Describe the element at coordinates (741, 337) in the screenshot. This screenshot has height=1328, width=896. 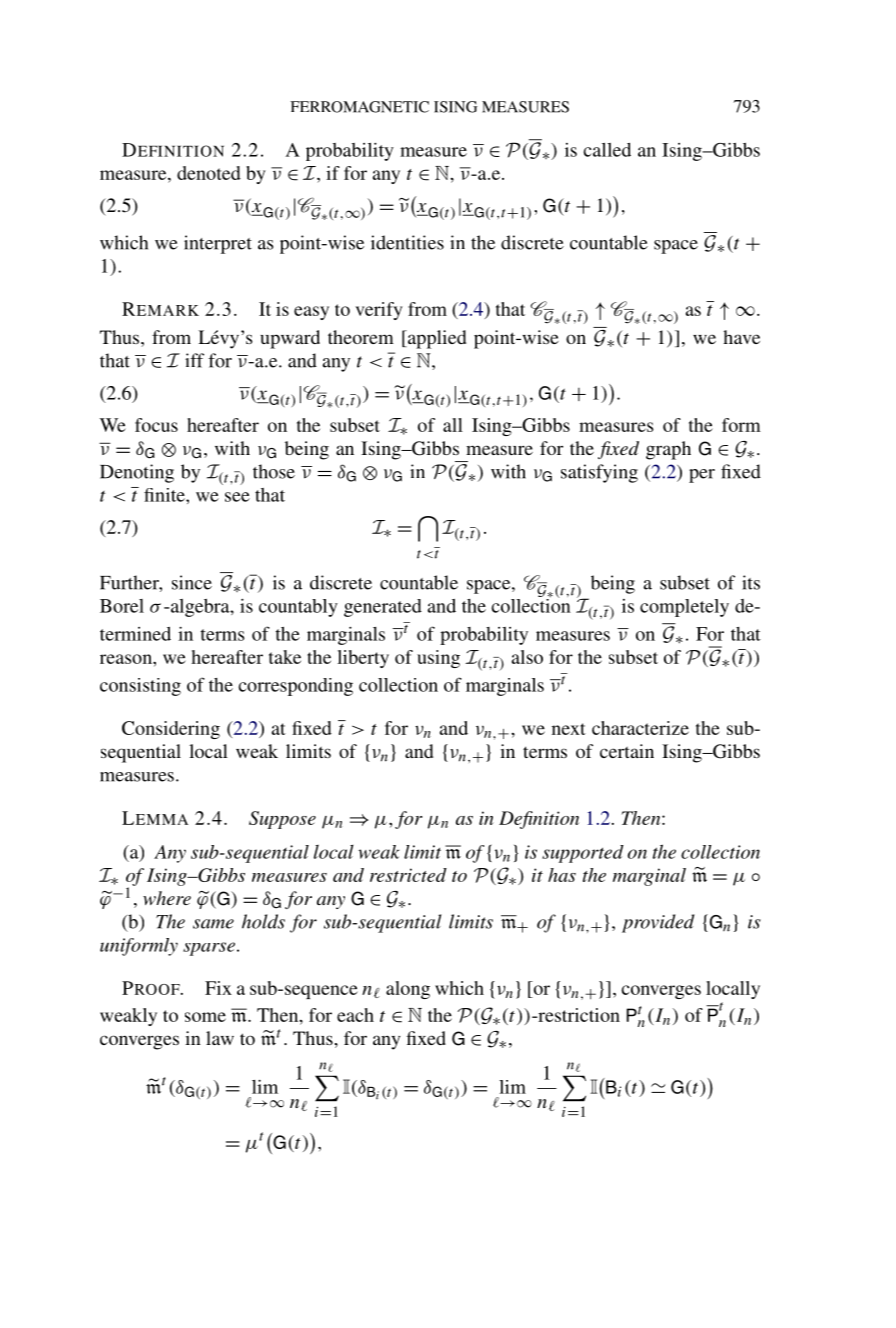
I see `have` at that location.
